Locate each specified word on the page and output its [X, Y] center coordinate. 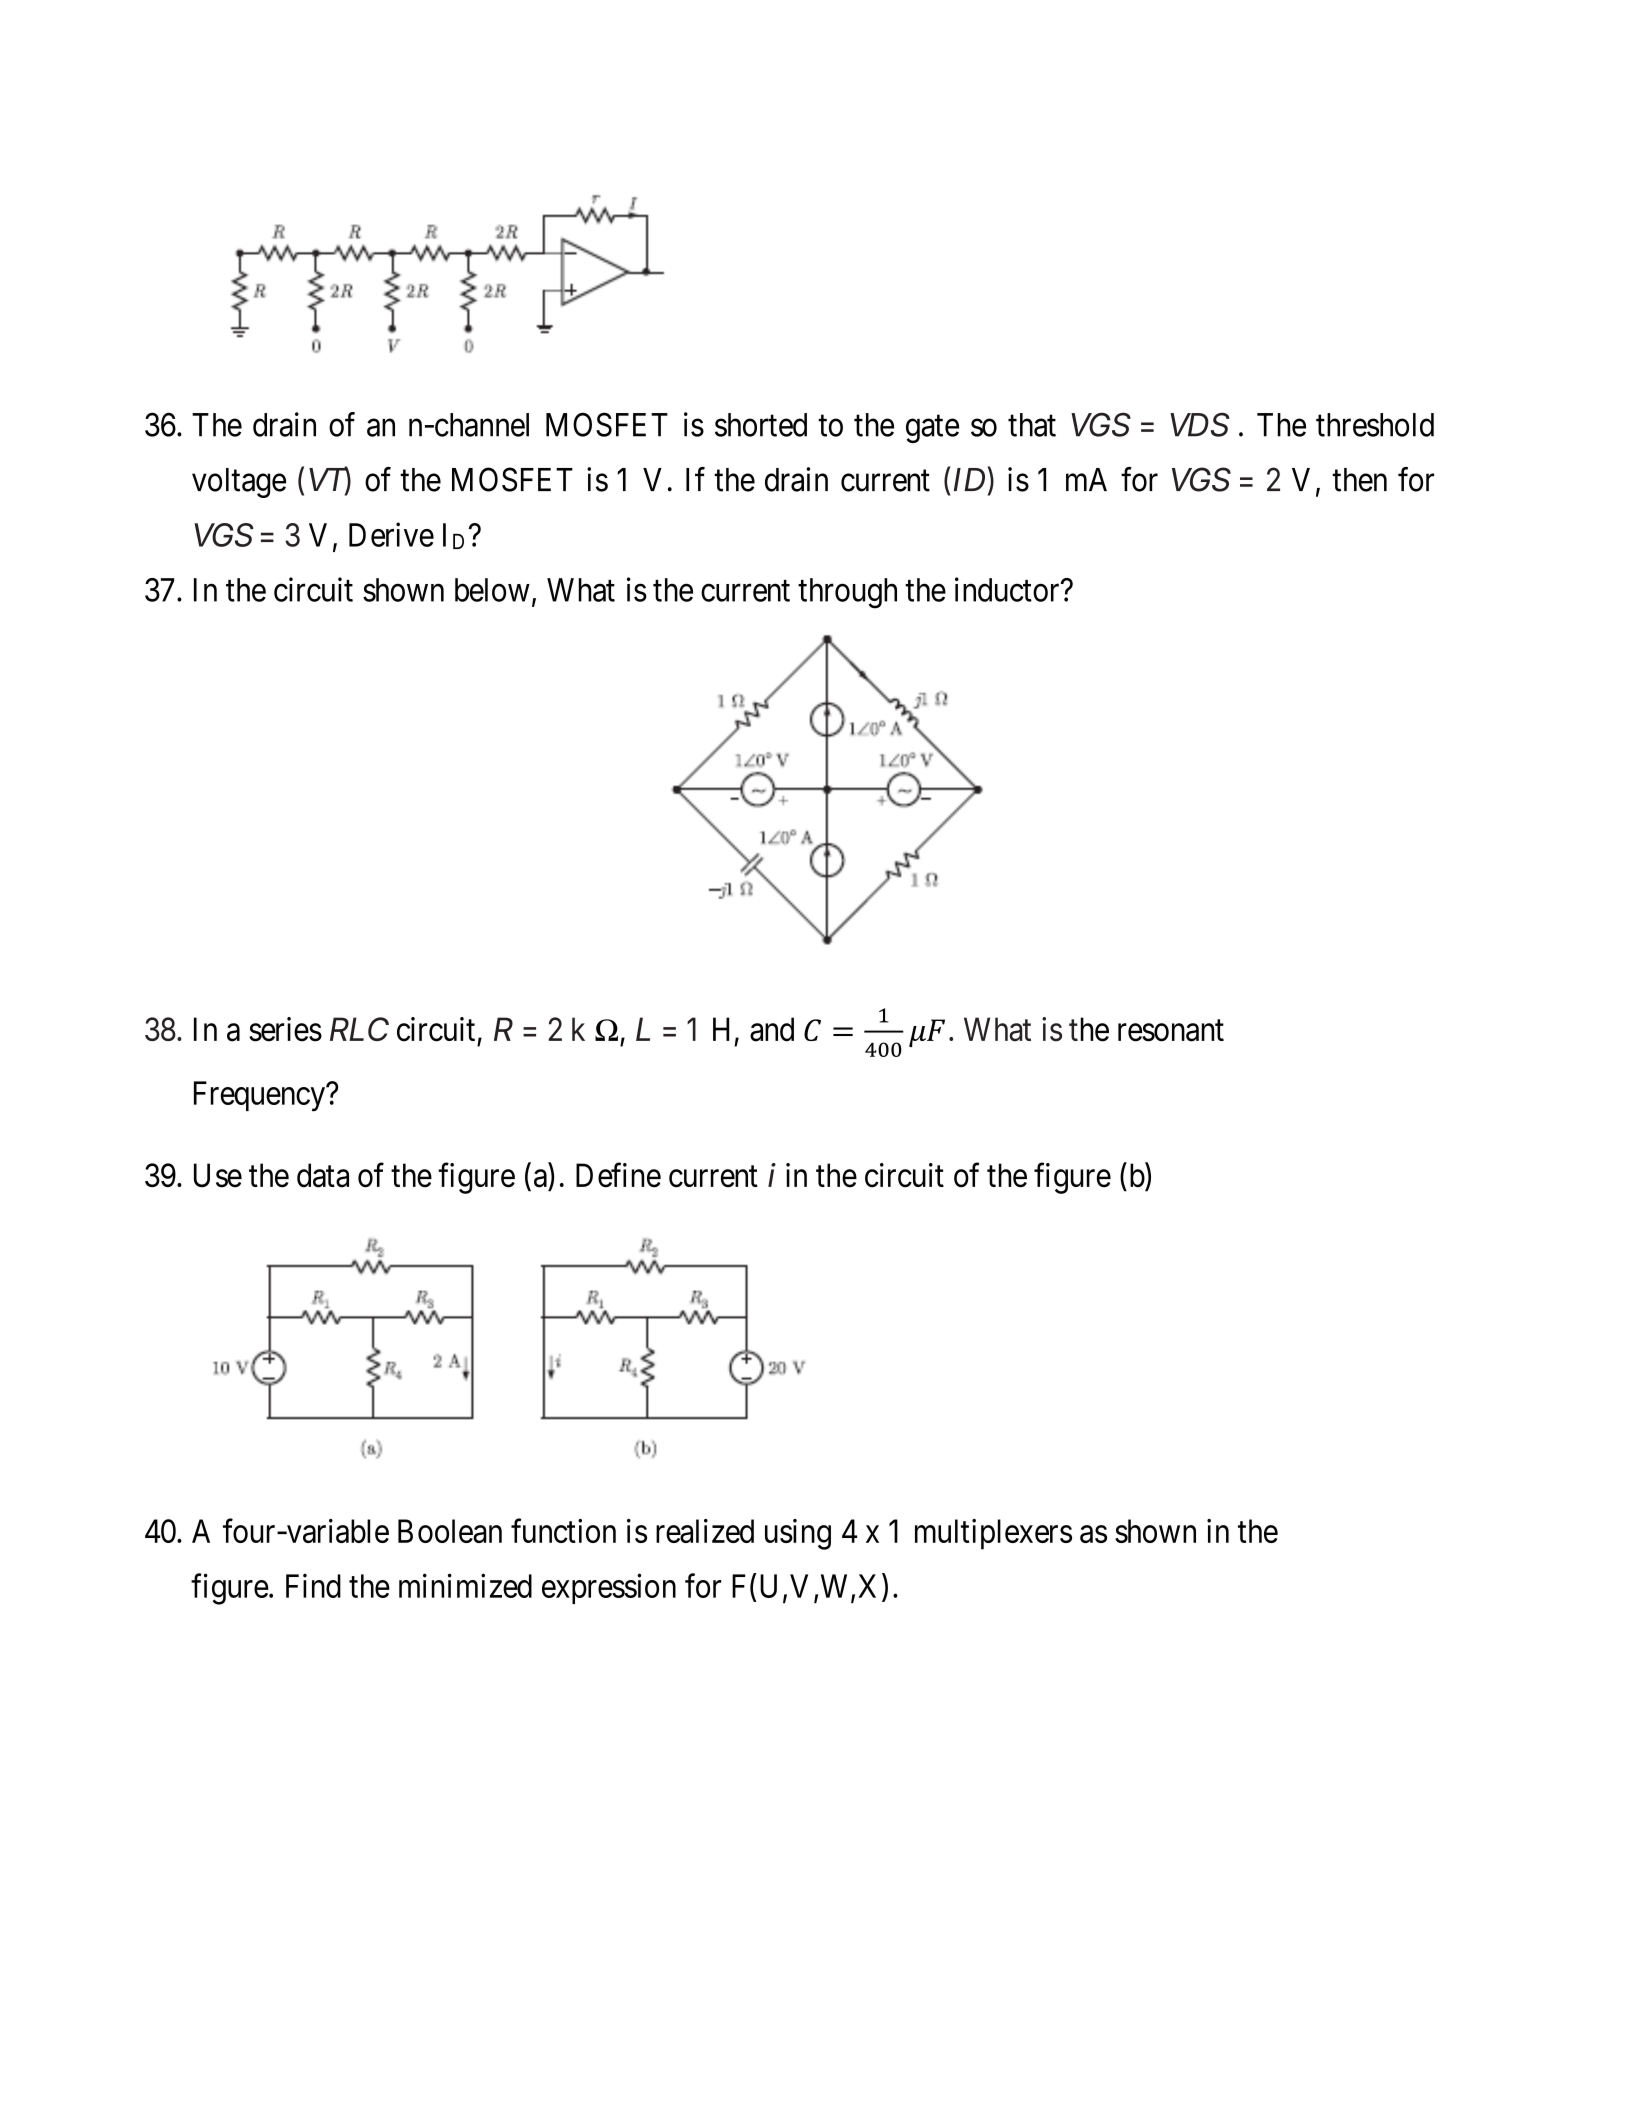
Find [313, 1585]
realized [705, 1531]
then [1359, 480]
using [798, 1534]
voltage [239, 483]
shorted [761, 425]
